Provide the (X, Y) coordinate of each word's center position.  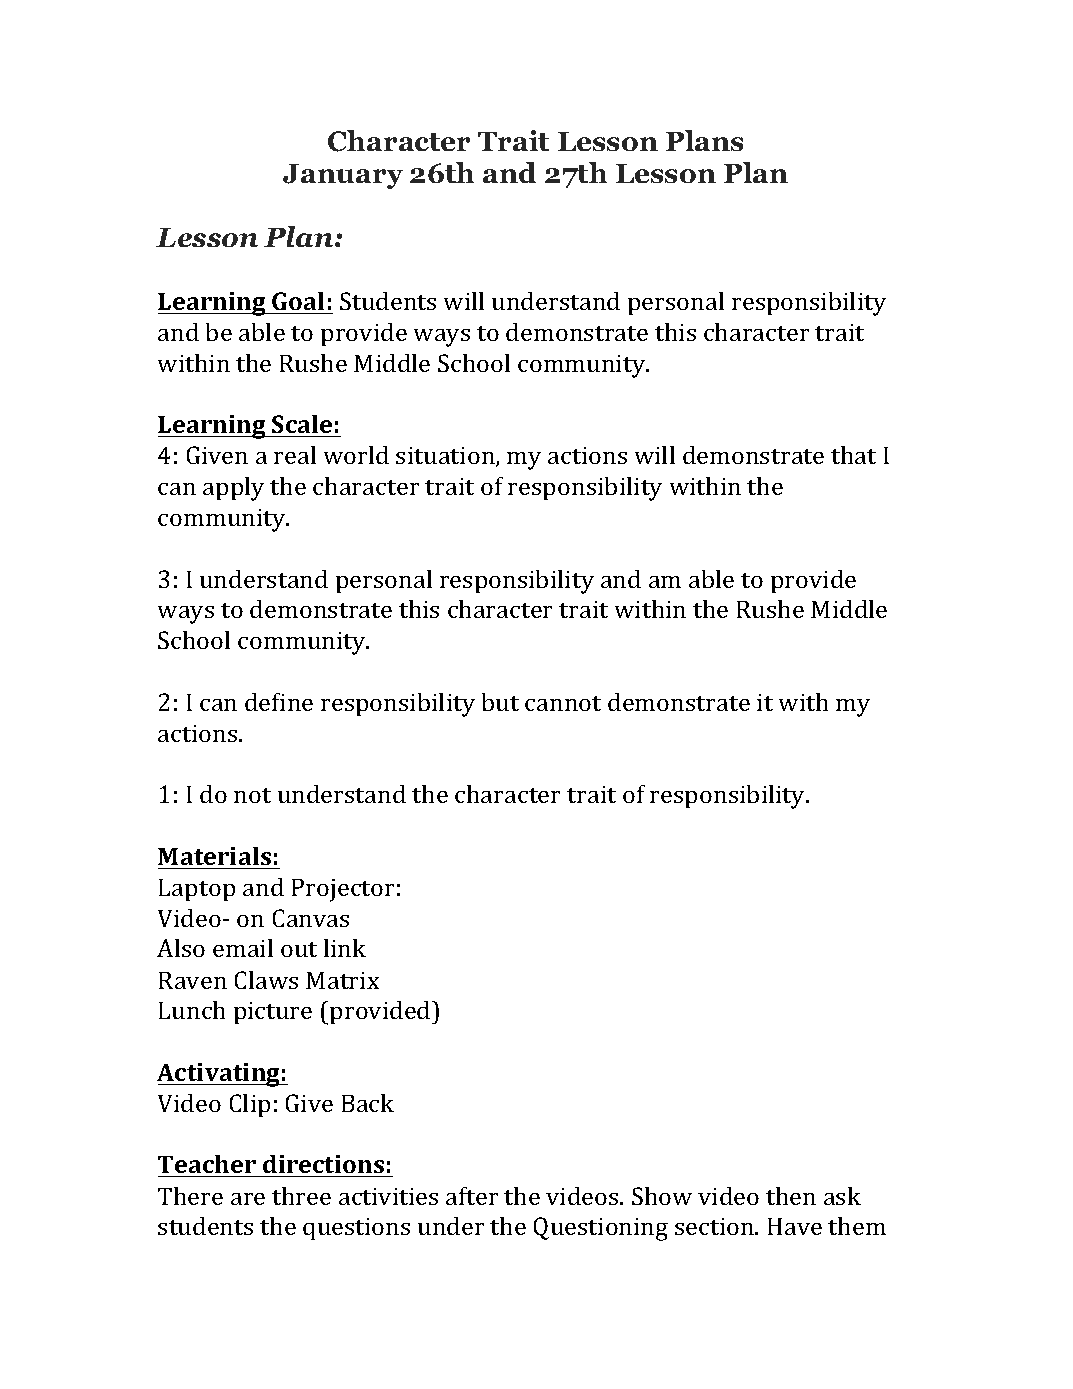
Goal (298, 301)
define (279, 702)
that (853, 455)
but (500, 702)
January (343, 176)
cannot (563, 703)
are (248, 1199)
